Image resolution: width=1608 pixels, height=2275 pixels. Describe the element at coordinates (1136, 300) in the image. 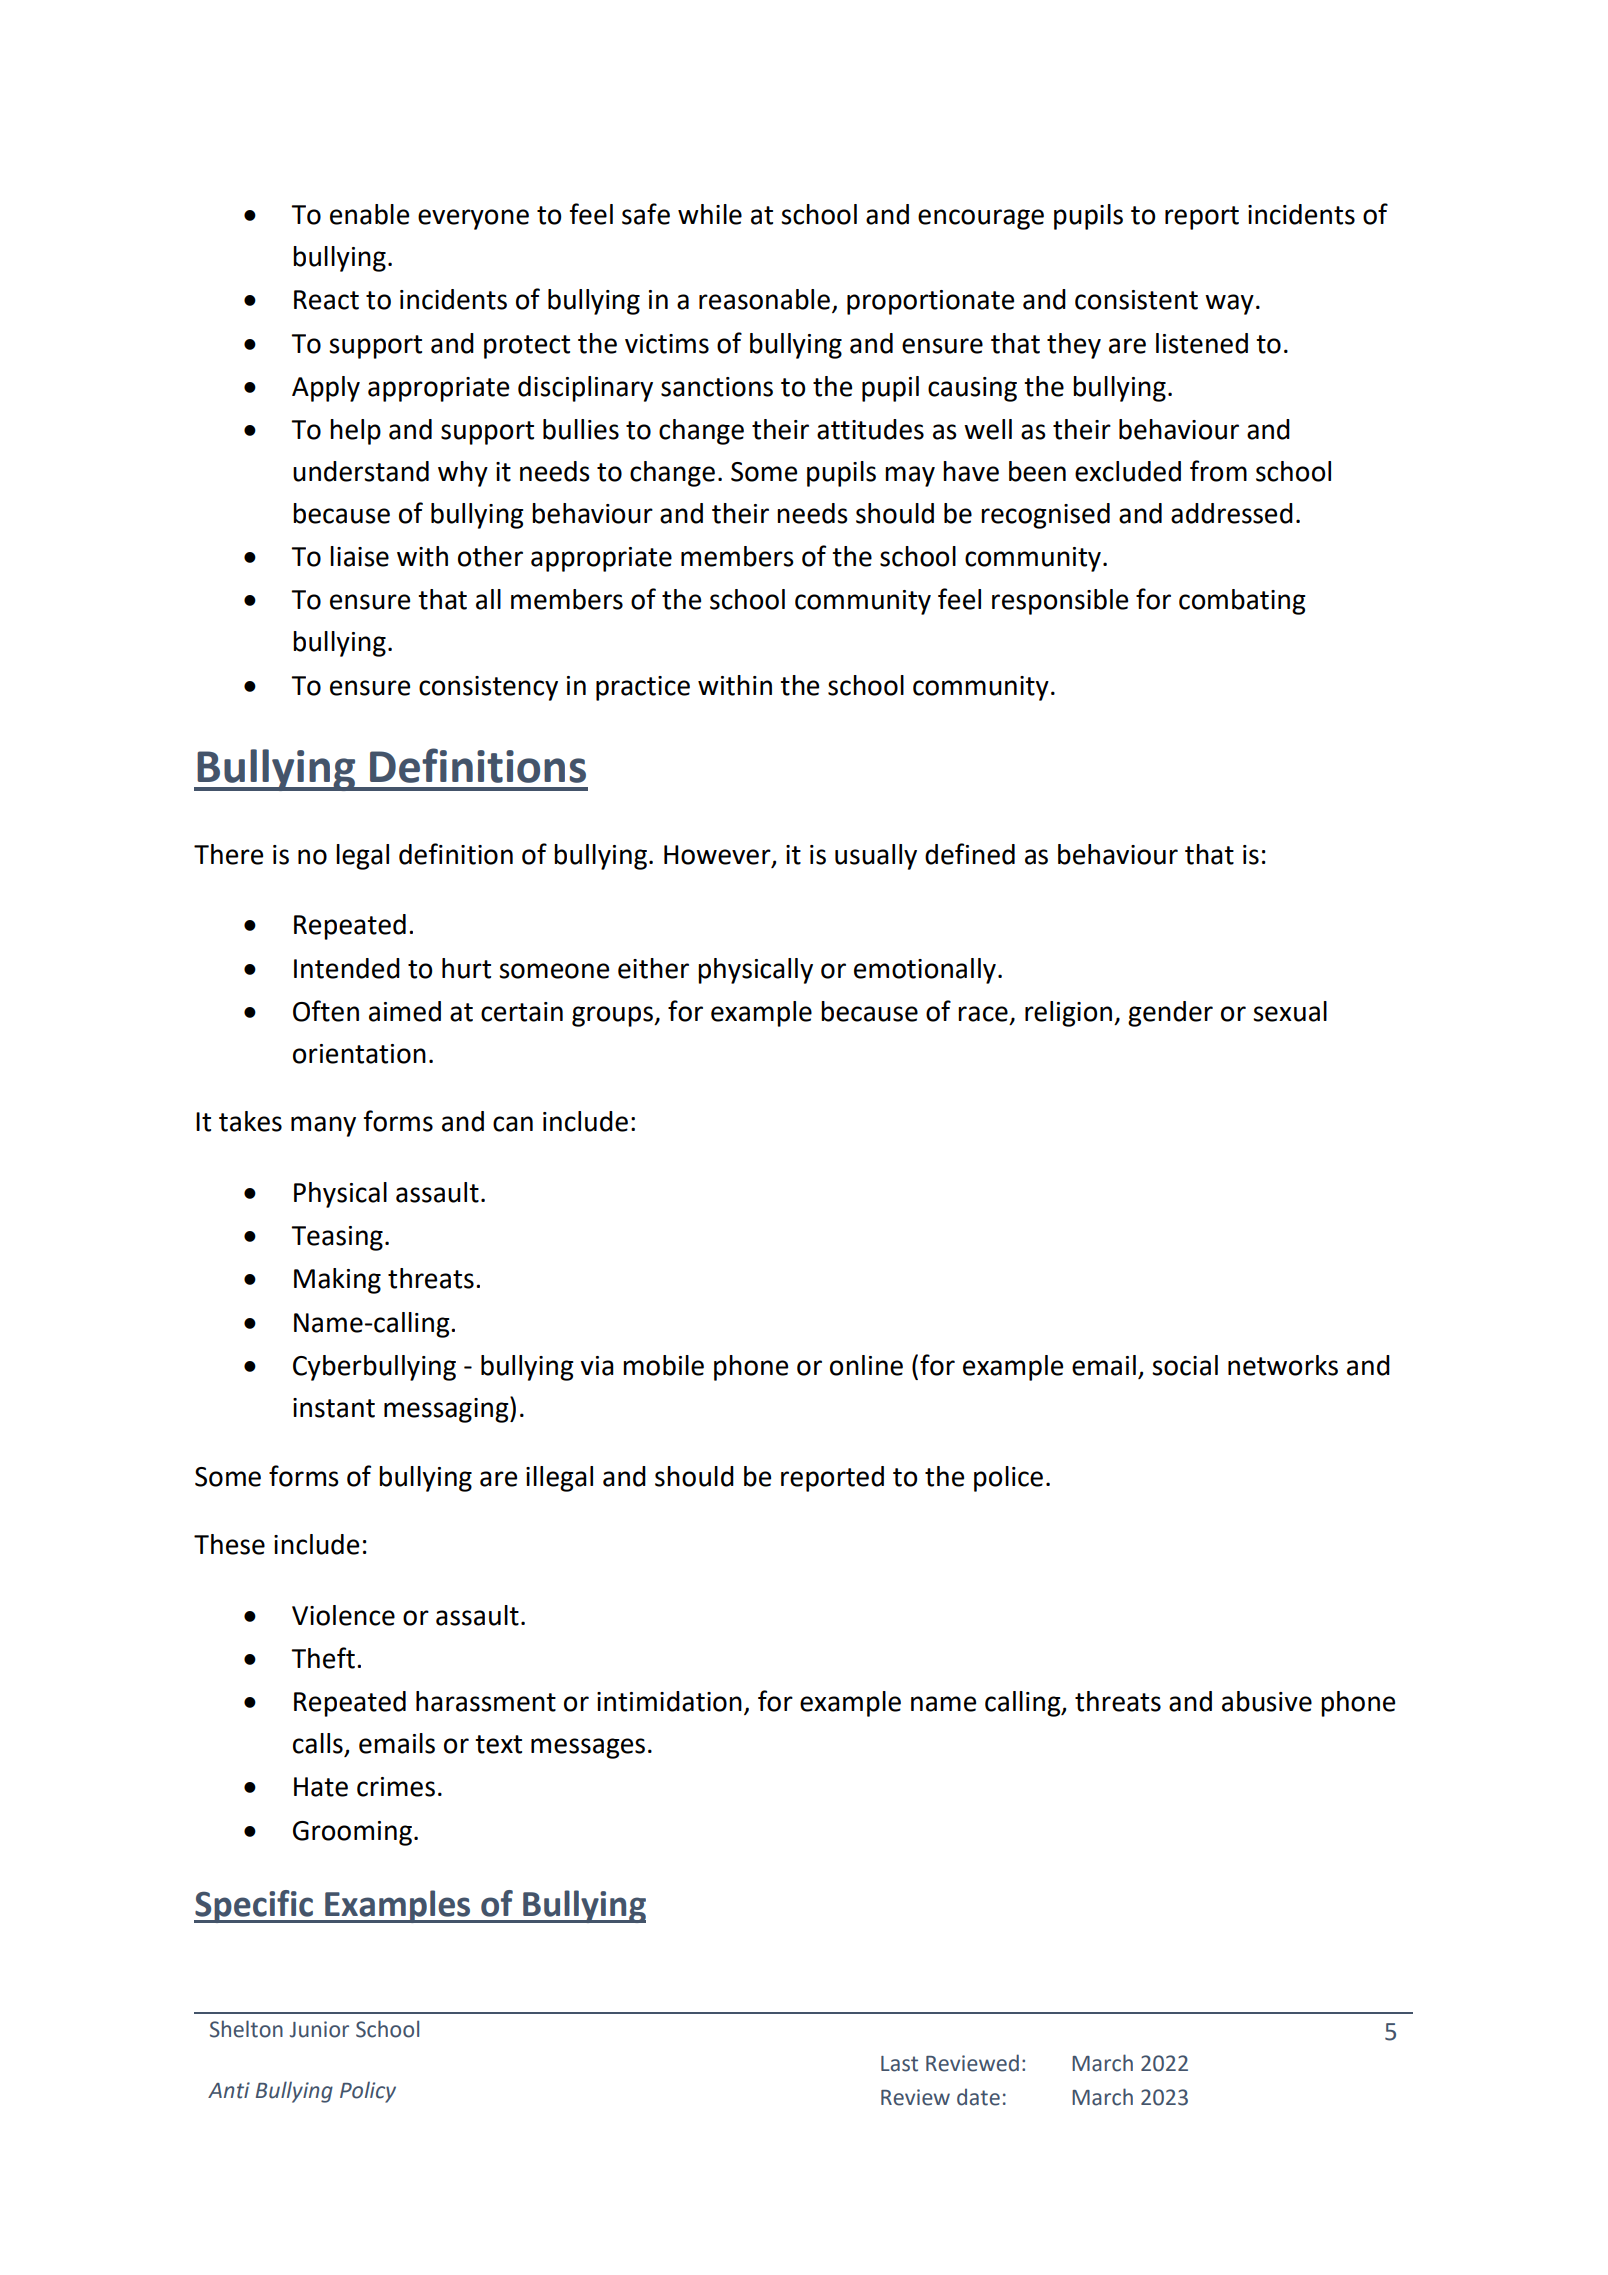

I see `consistent` at that location.
